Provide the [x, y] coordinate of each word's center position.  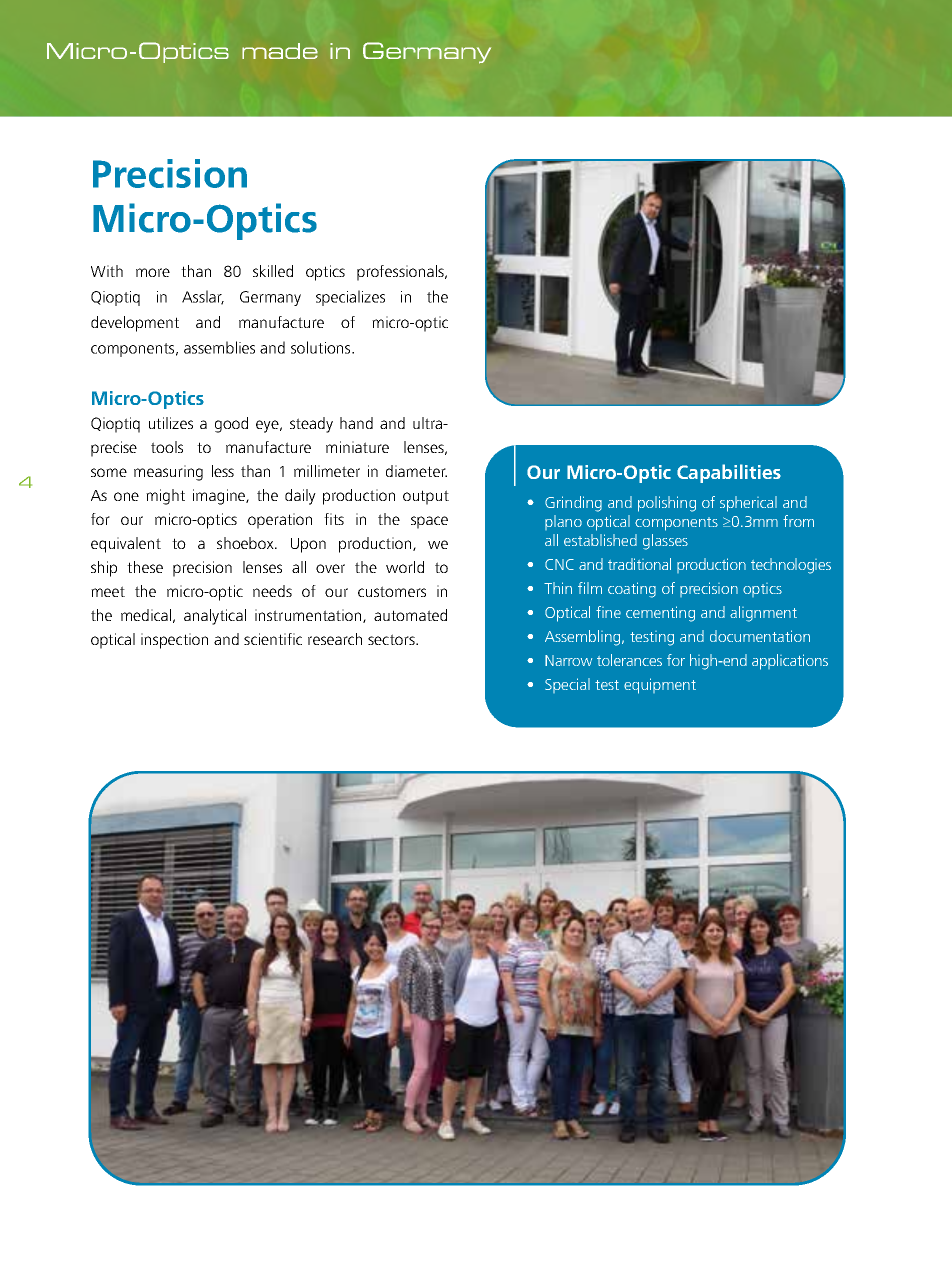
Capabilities [729, 473]
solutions [322, 347]
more [153, 272]
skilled [273, 271]
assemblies [219, 347]
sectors [392, 639]
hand [356, 423]
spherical [748, 504]
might [165, 497]
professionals [401, 273]
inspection [174, 641]
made [280, 51]
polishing [667, 504]
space [429, 522]
